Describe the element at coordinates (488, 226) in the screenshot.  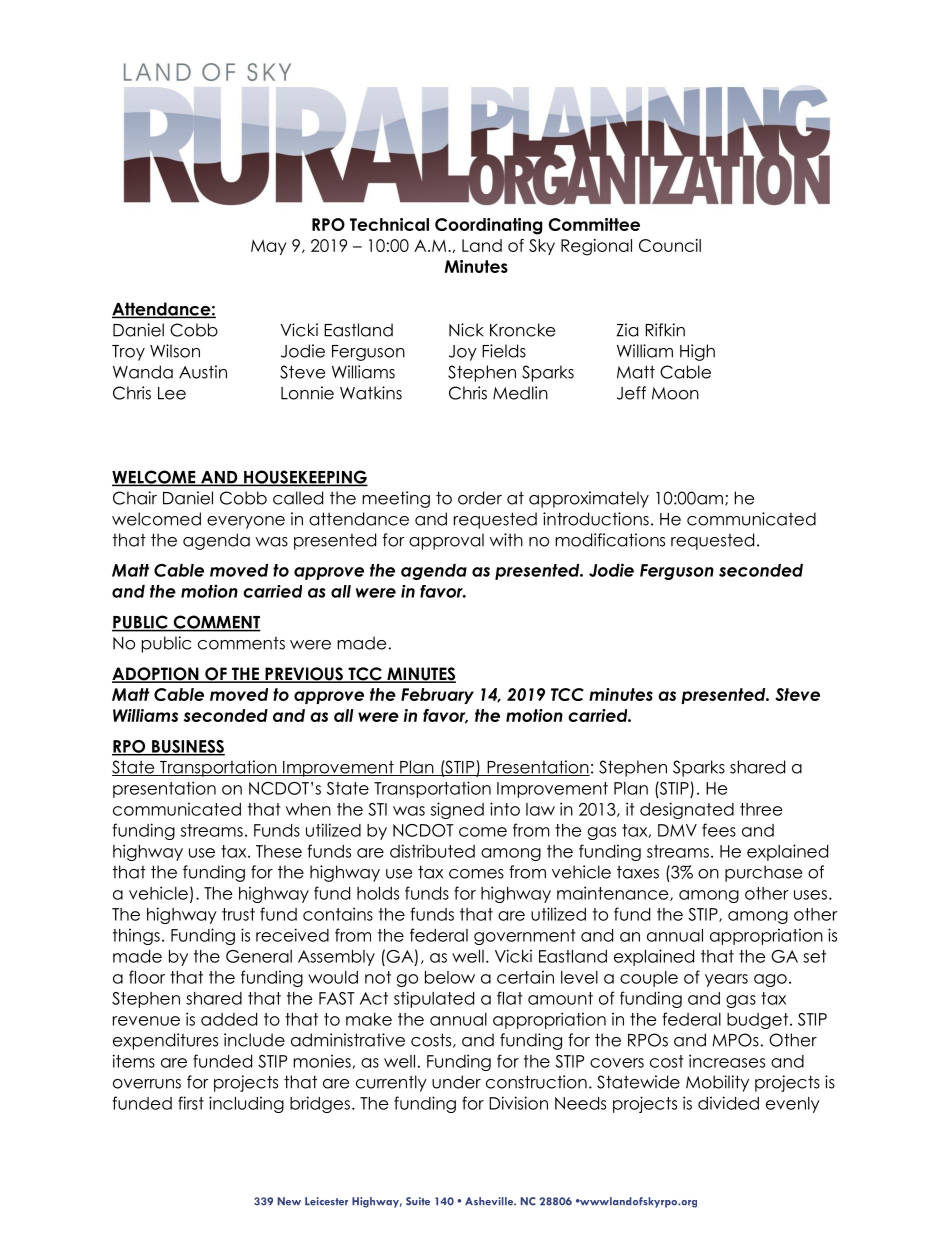
I see `Coordinating` at that location.
